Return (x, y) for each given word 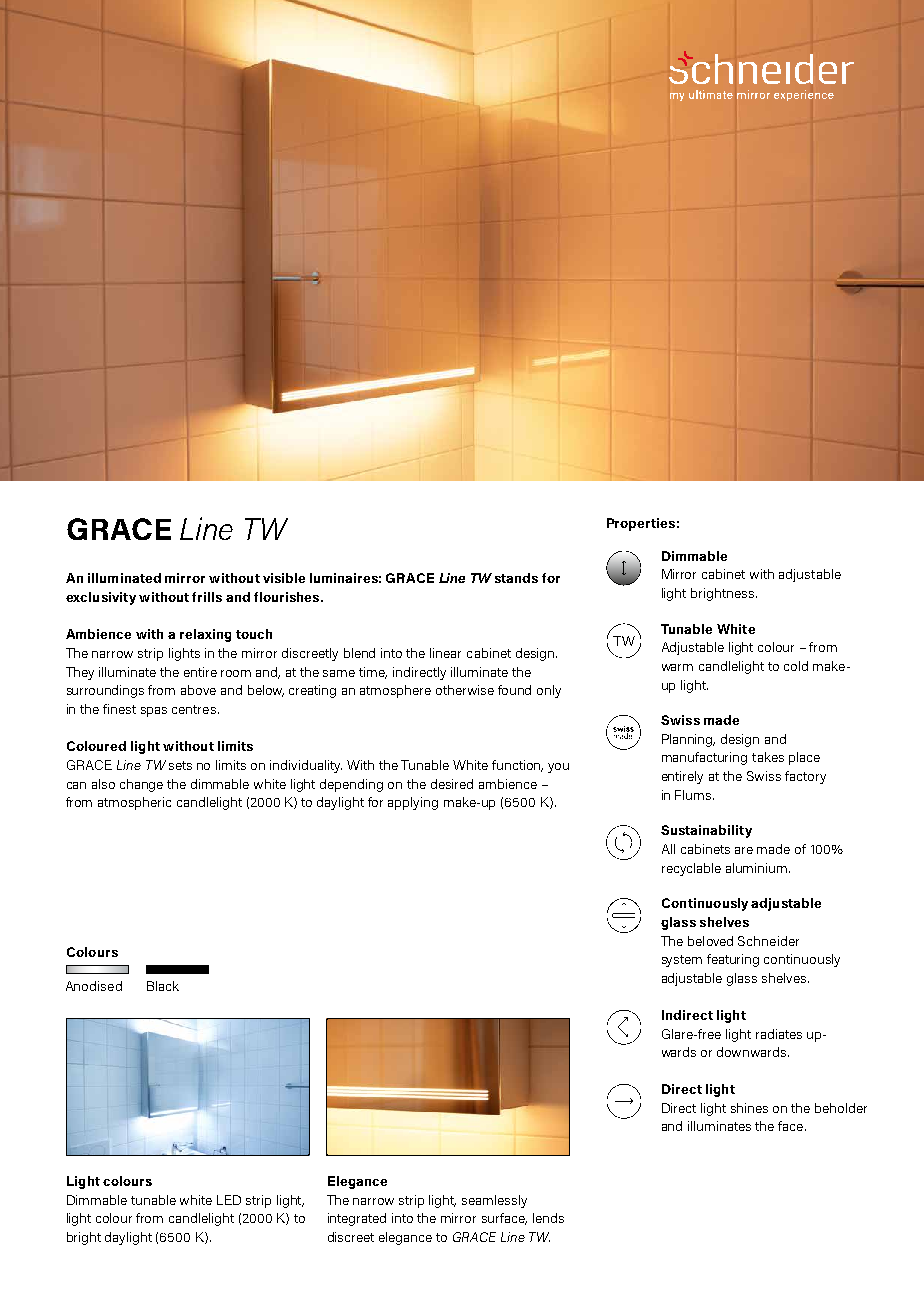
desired (452, 784)
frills (207, 597)
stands (516, 578)
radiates (779, 1034)
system (682, 961)
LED (229, 1200)
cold (796, 666)
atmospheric (134, 803)
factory (805, 777)
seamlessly (494, 1201)
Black (163, 986)
